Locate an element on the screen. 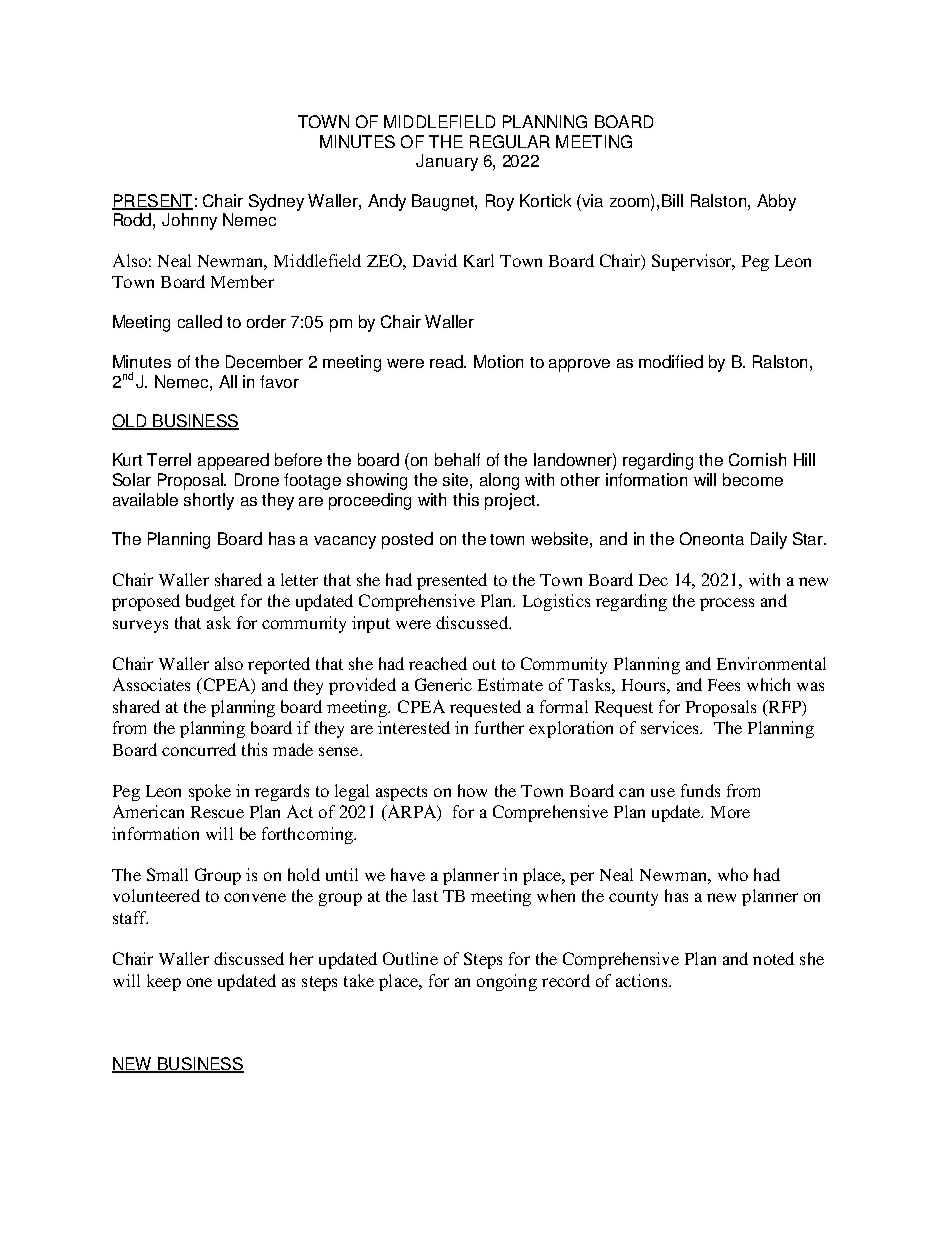  Sydney is located at coordinates (276, 202).
